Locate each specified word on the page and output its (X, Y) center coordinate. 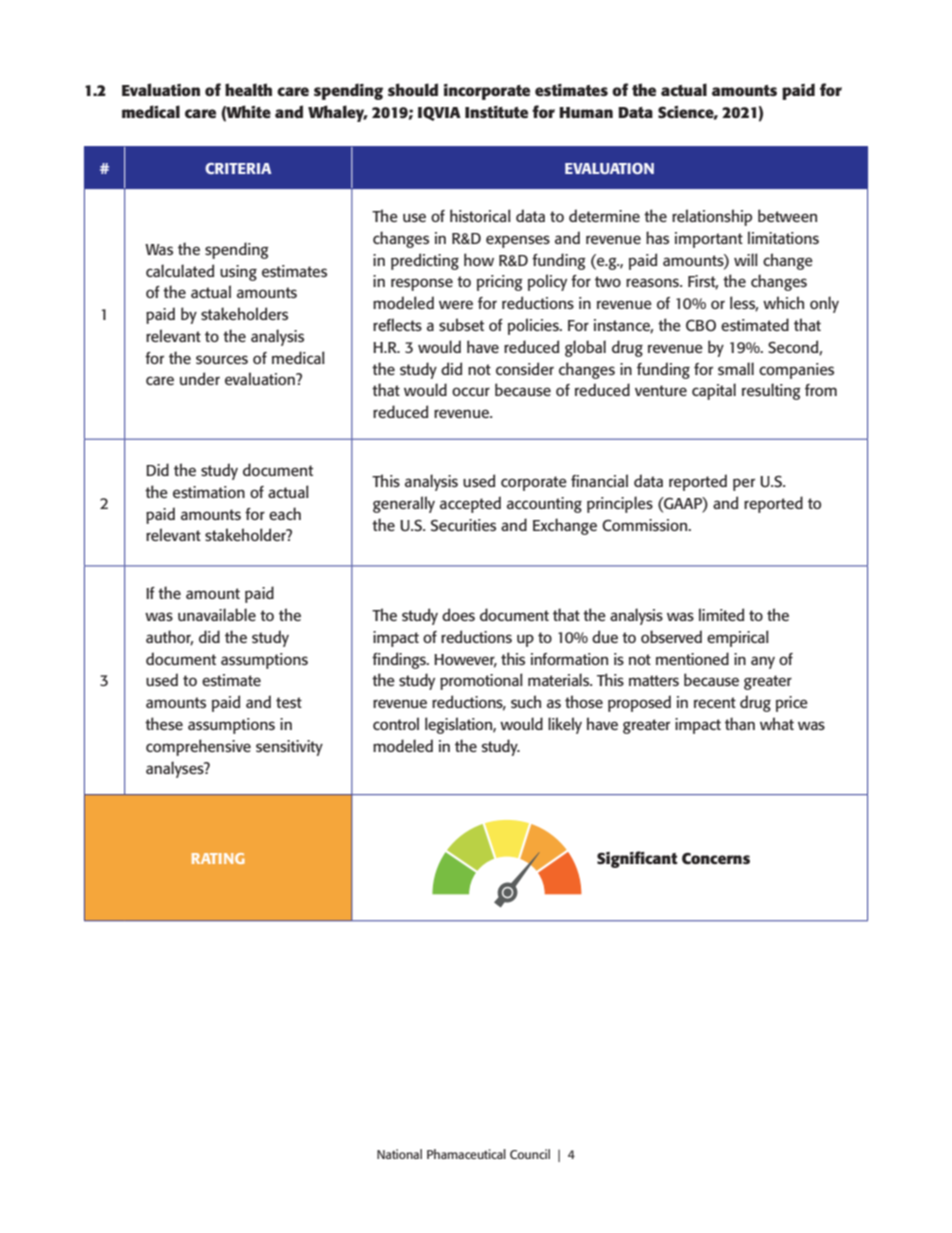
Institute (496, 112)
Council (530, 1154)
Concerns (716, 859)
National (399, 1154)
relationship (712, 217)
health (248, 89)
